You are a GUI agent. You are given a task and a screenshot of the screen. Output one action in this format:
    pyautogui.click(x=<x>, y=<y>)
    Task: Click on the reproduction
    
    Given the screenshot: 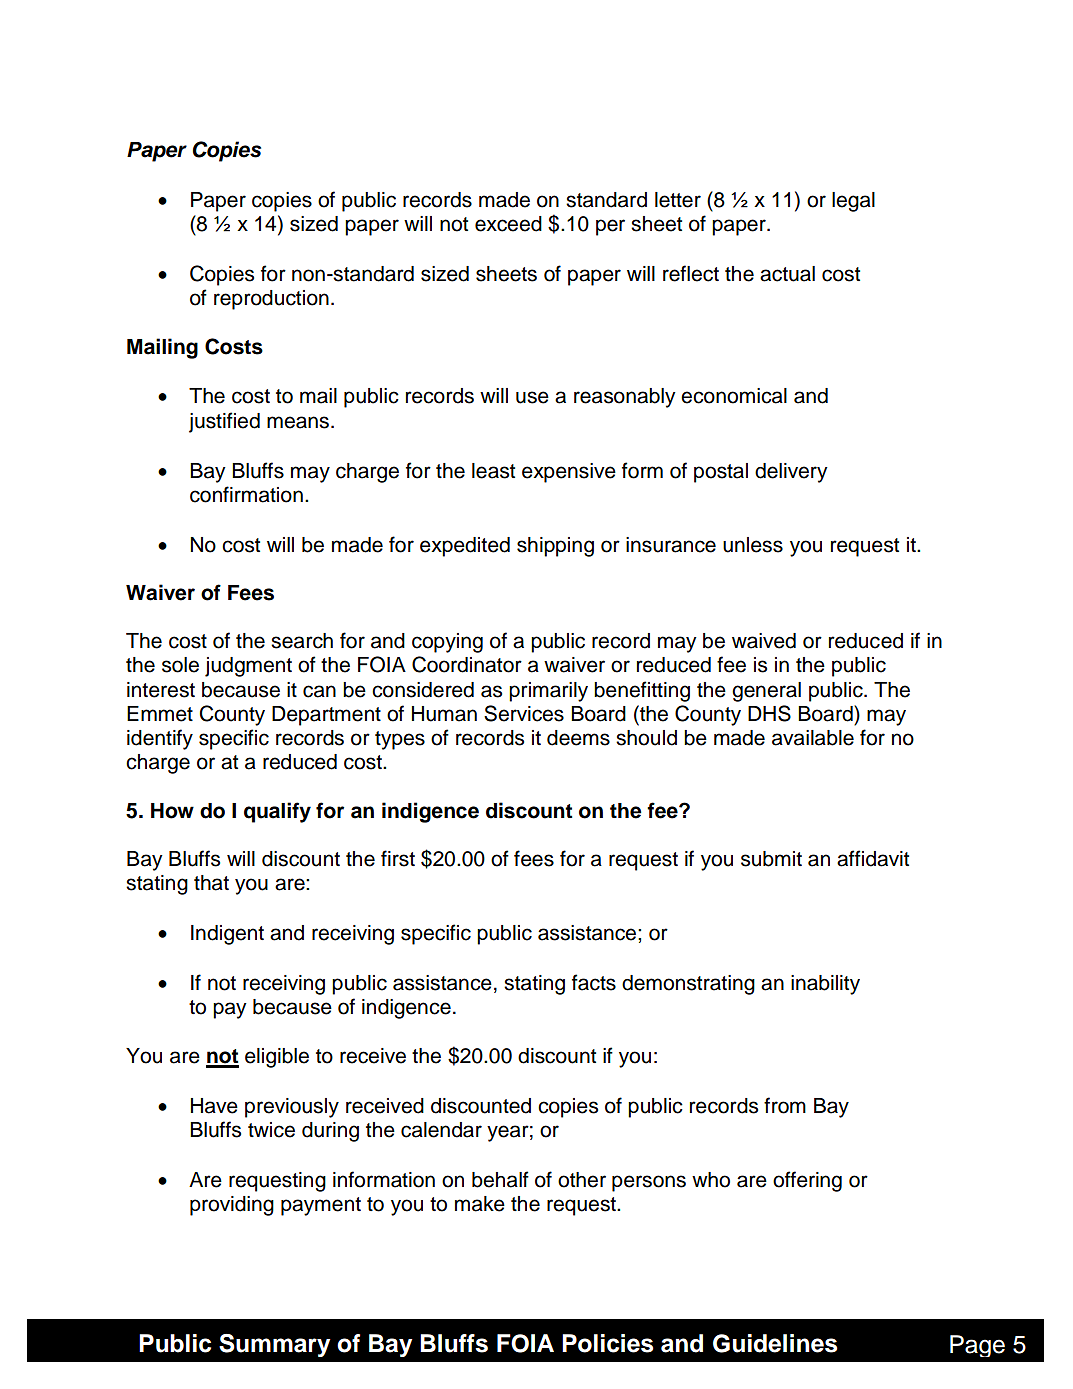 What is the action you would take?
    pyautogui.click(x=271, y=300)
